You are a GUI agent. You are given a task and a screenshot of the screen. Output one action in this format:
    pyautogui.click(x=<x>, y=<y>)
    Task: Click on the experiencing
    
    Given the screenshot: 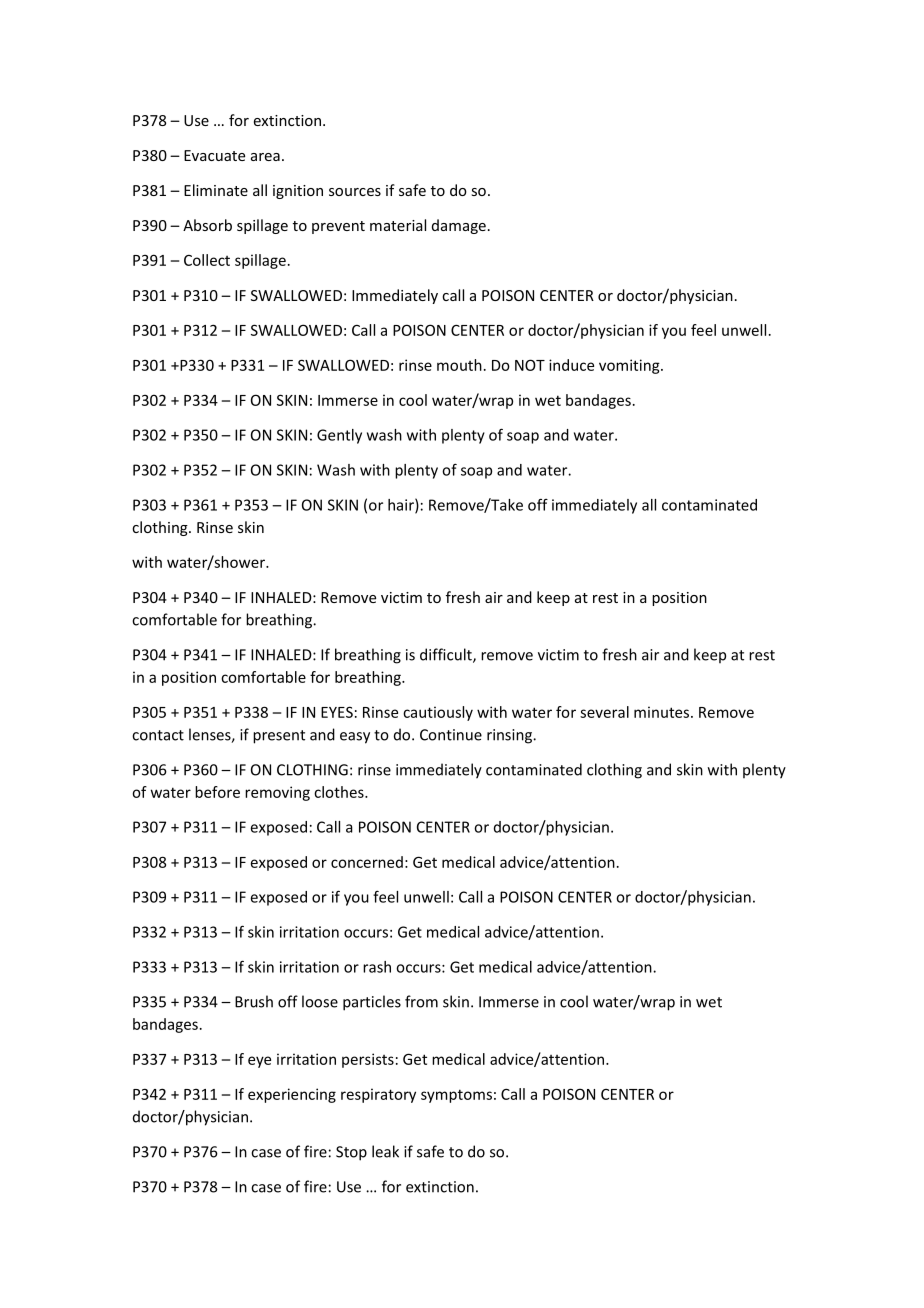 What is the action you would take?
    pyautogui.click(x=292, y=1095)
